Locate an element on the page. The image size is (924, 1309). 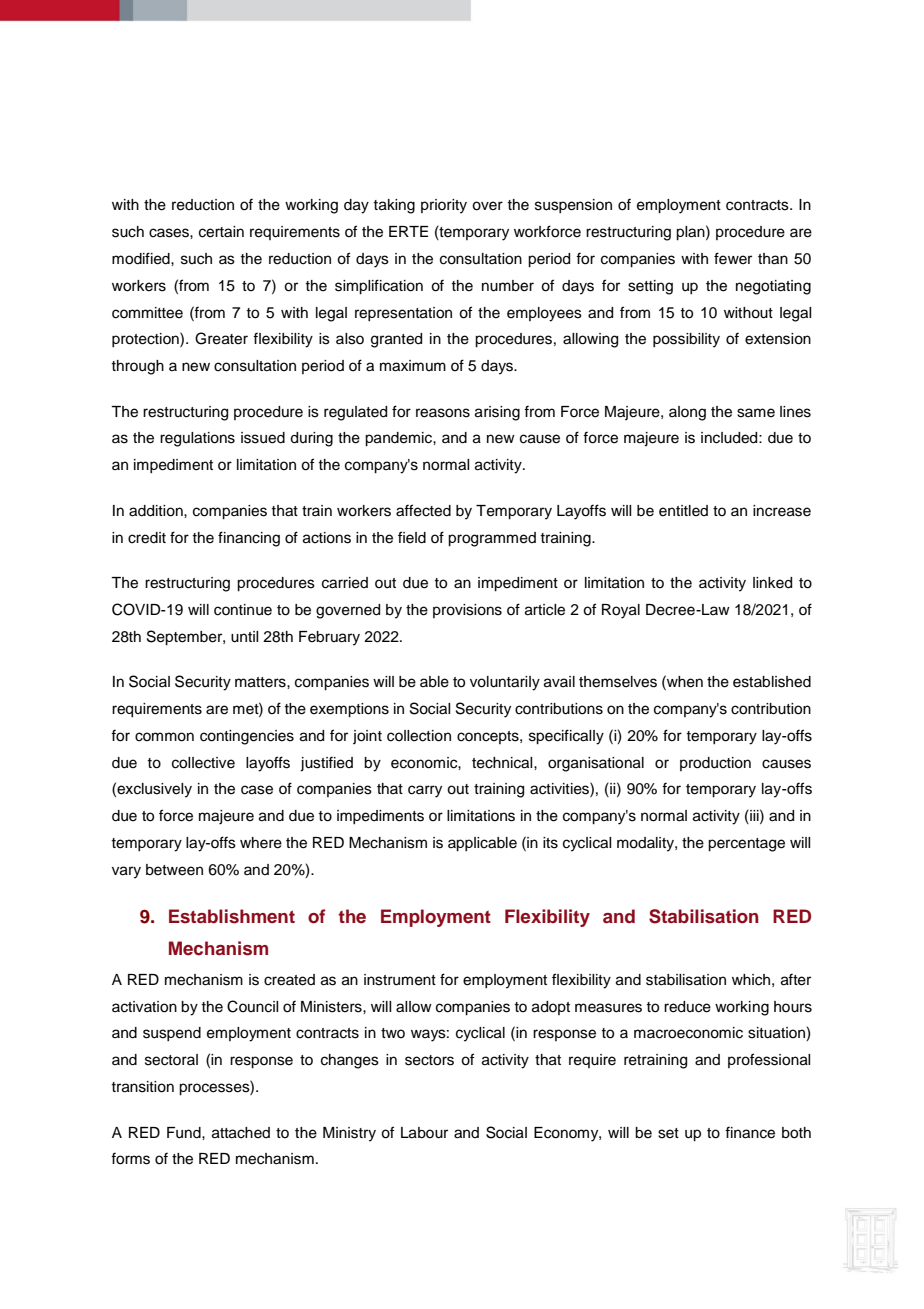
priority is located at coordinates (444, 206).
